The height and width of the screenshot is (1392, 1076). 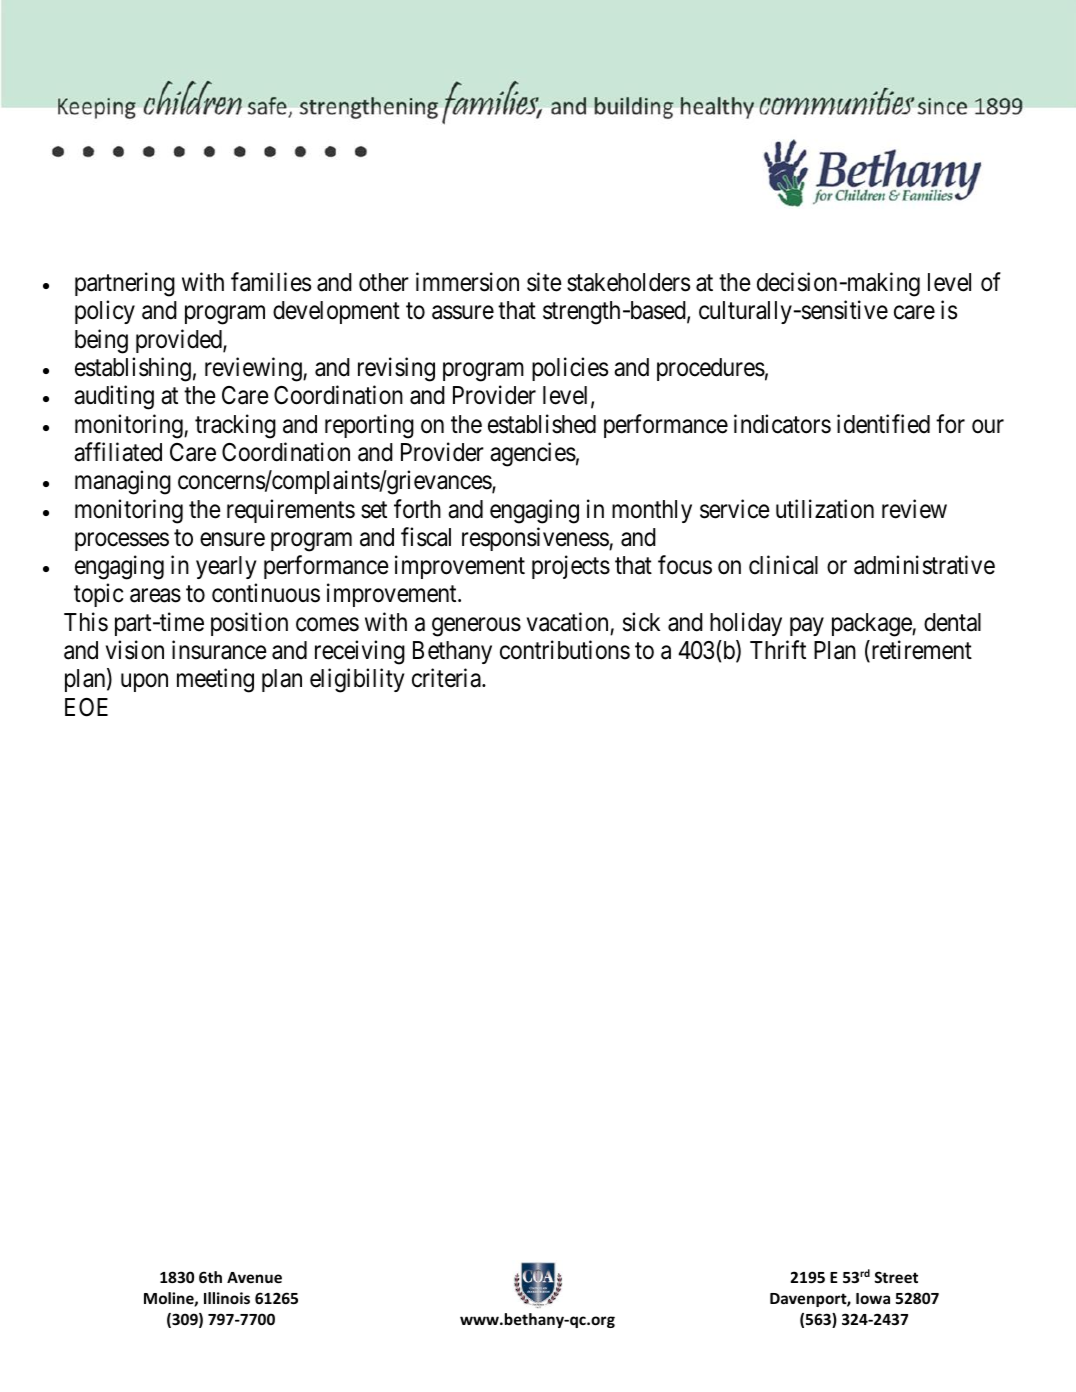 I want to click on provided, so click(x=180, y=341).
